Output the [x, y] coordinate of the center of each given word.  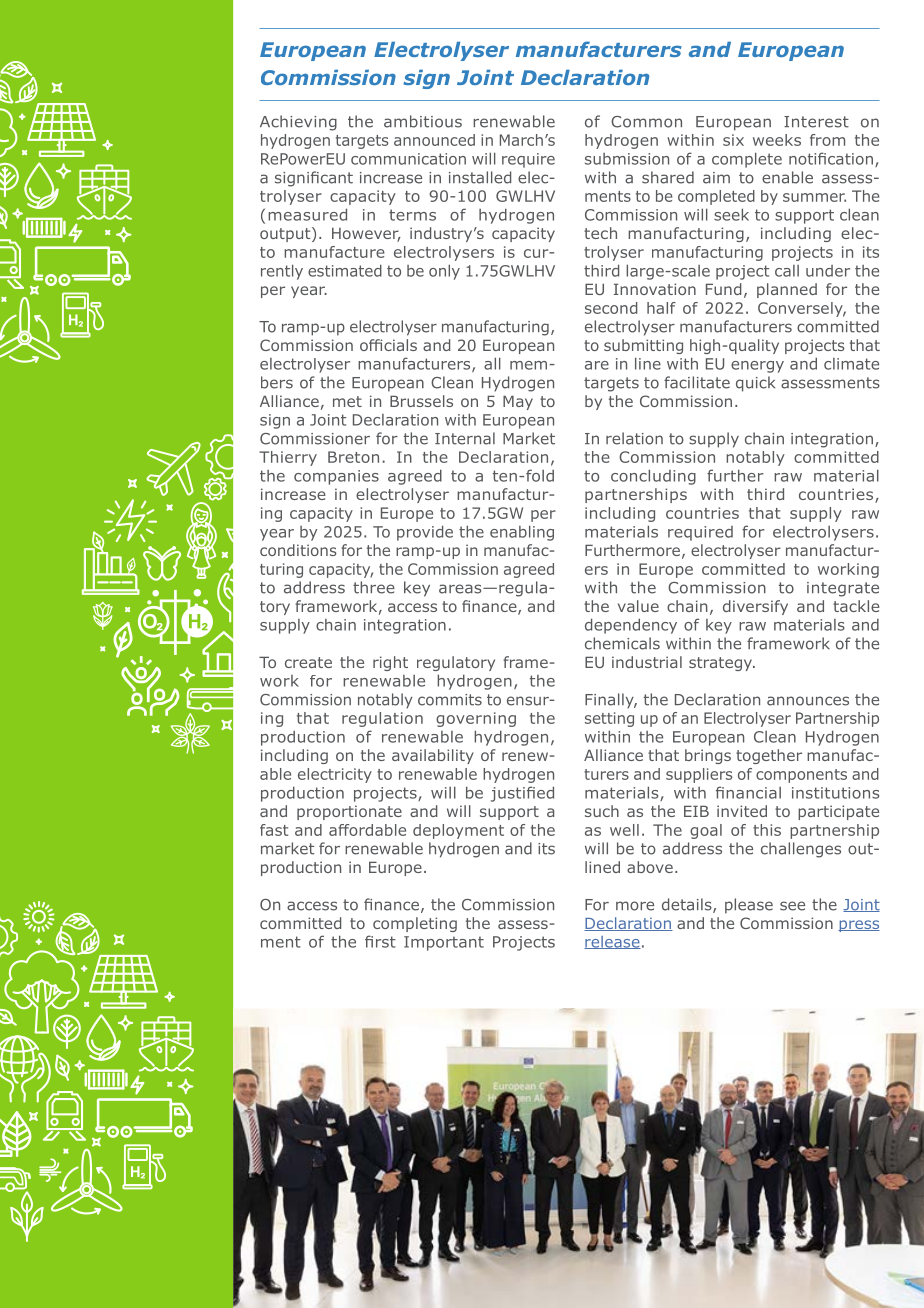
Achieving [298, 123]
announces [808, 701]
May [518, 402]
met [347, 401]
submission [627, 159]
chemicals [622, 643]
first [380, 941]
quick [755, 384]
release [612, 942]
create [308, 662]
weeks [777, 140]
